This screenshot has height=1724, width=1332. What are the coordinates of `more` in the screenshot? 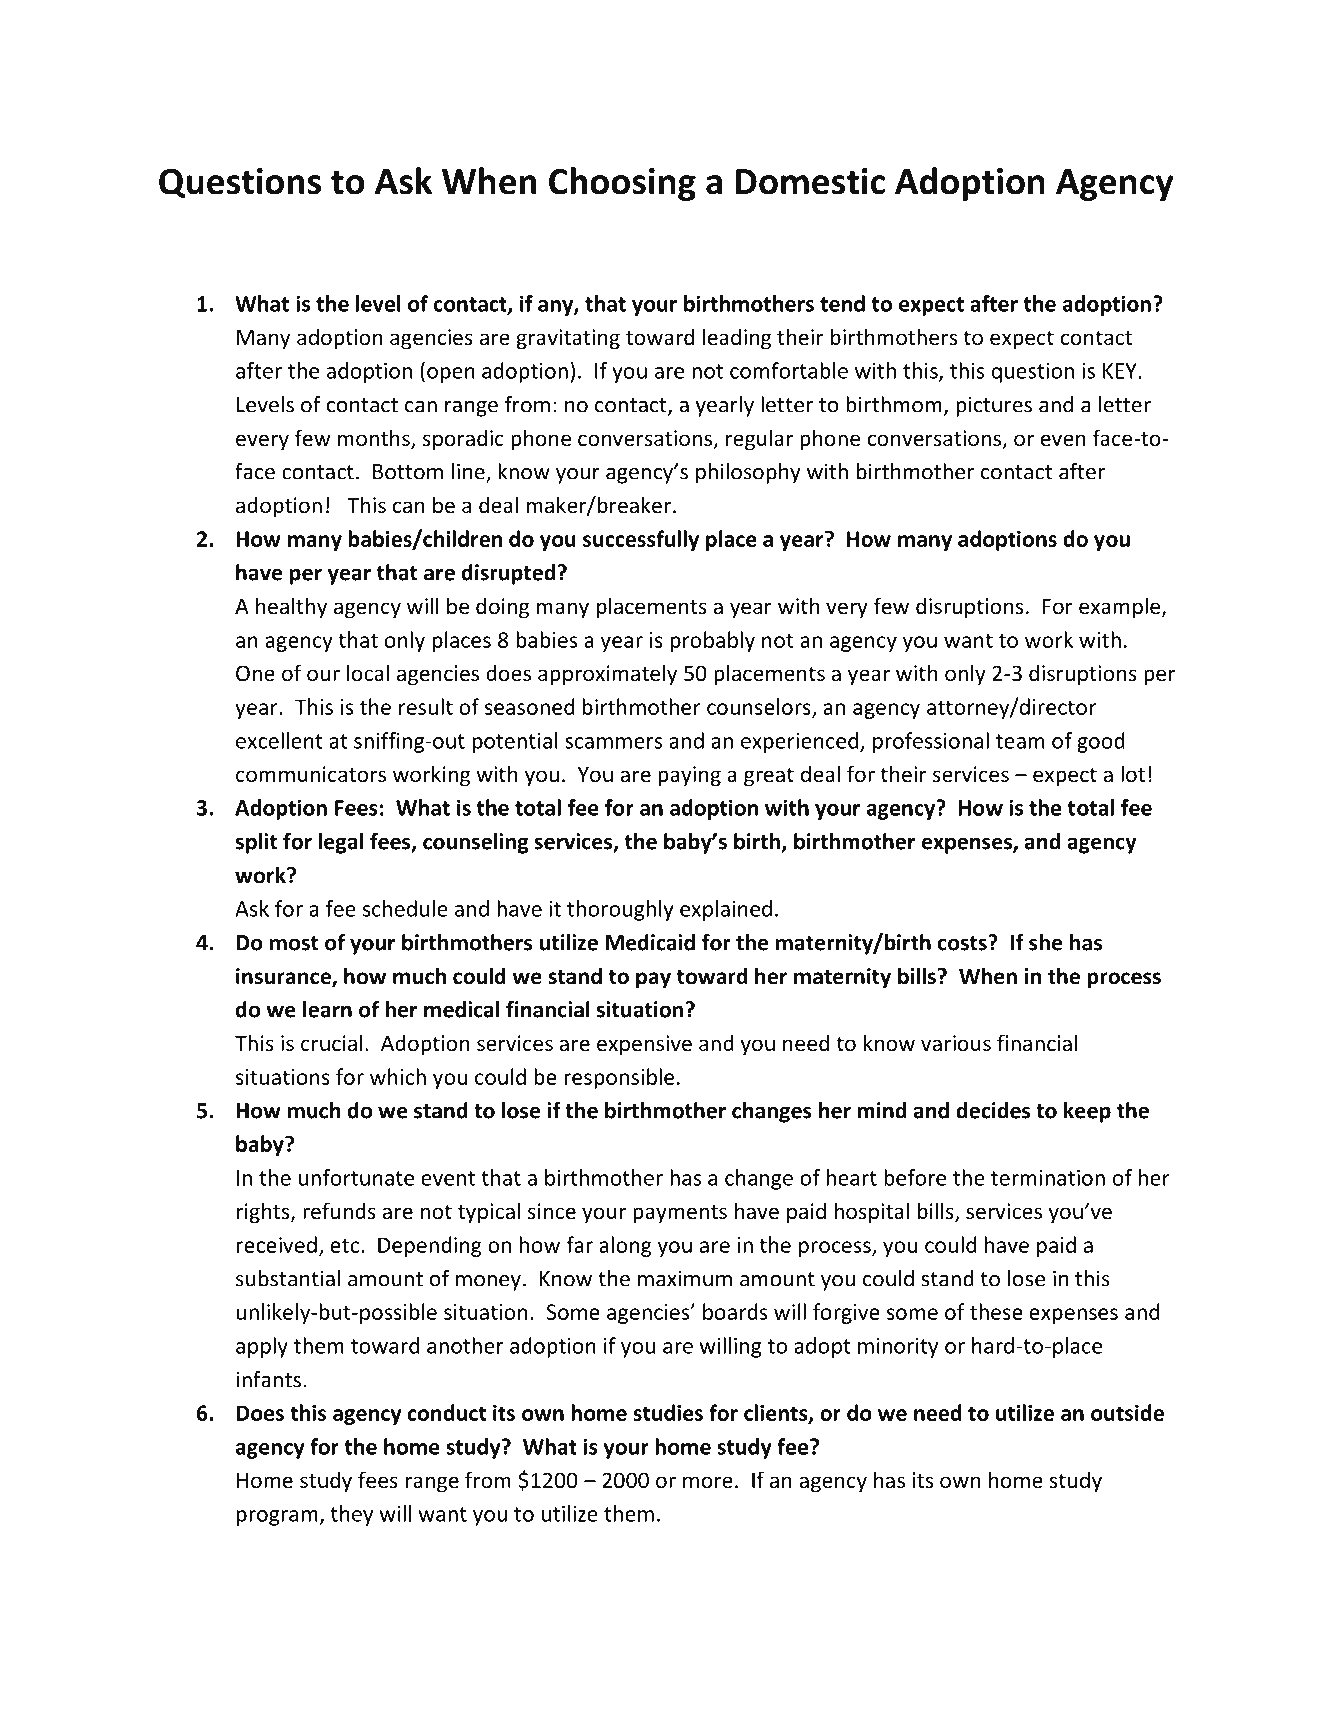 It's located at (708, 1482).
